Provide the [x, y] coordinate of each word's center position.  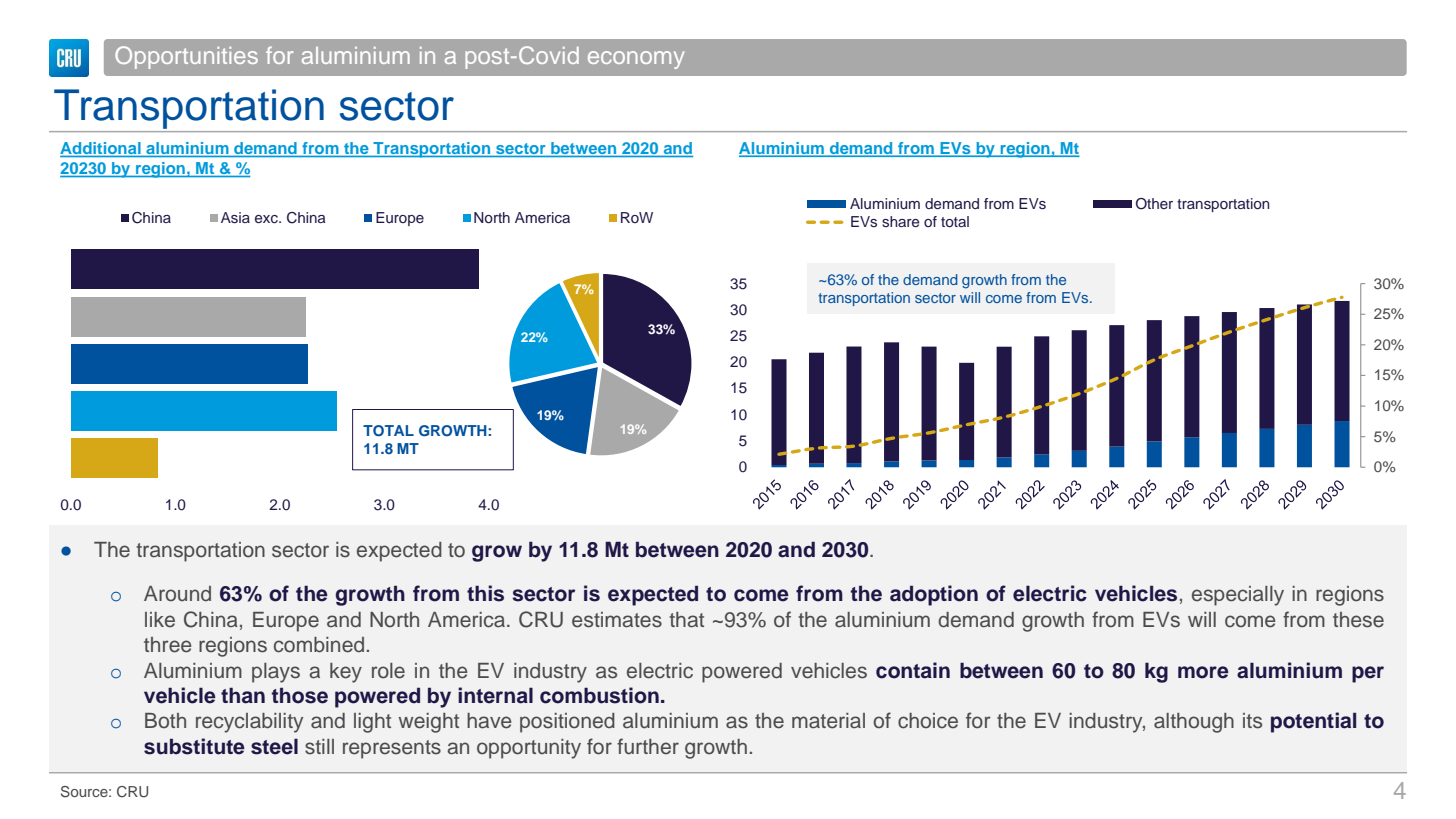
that [686, 620]
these [1358, 620]
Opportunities [186, 57]
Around [177, 594]
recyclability [249, 723]
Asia [235, 217]
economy [636, 60]
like [160, 620]
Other [1154, 204]
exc [267, 219]
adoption [934, 595]
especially [1238, 596]
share [900, 221]
